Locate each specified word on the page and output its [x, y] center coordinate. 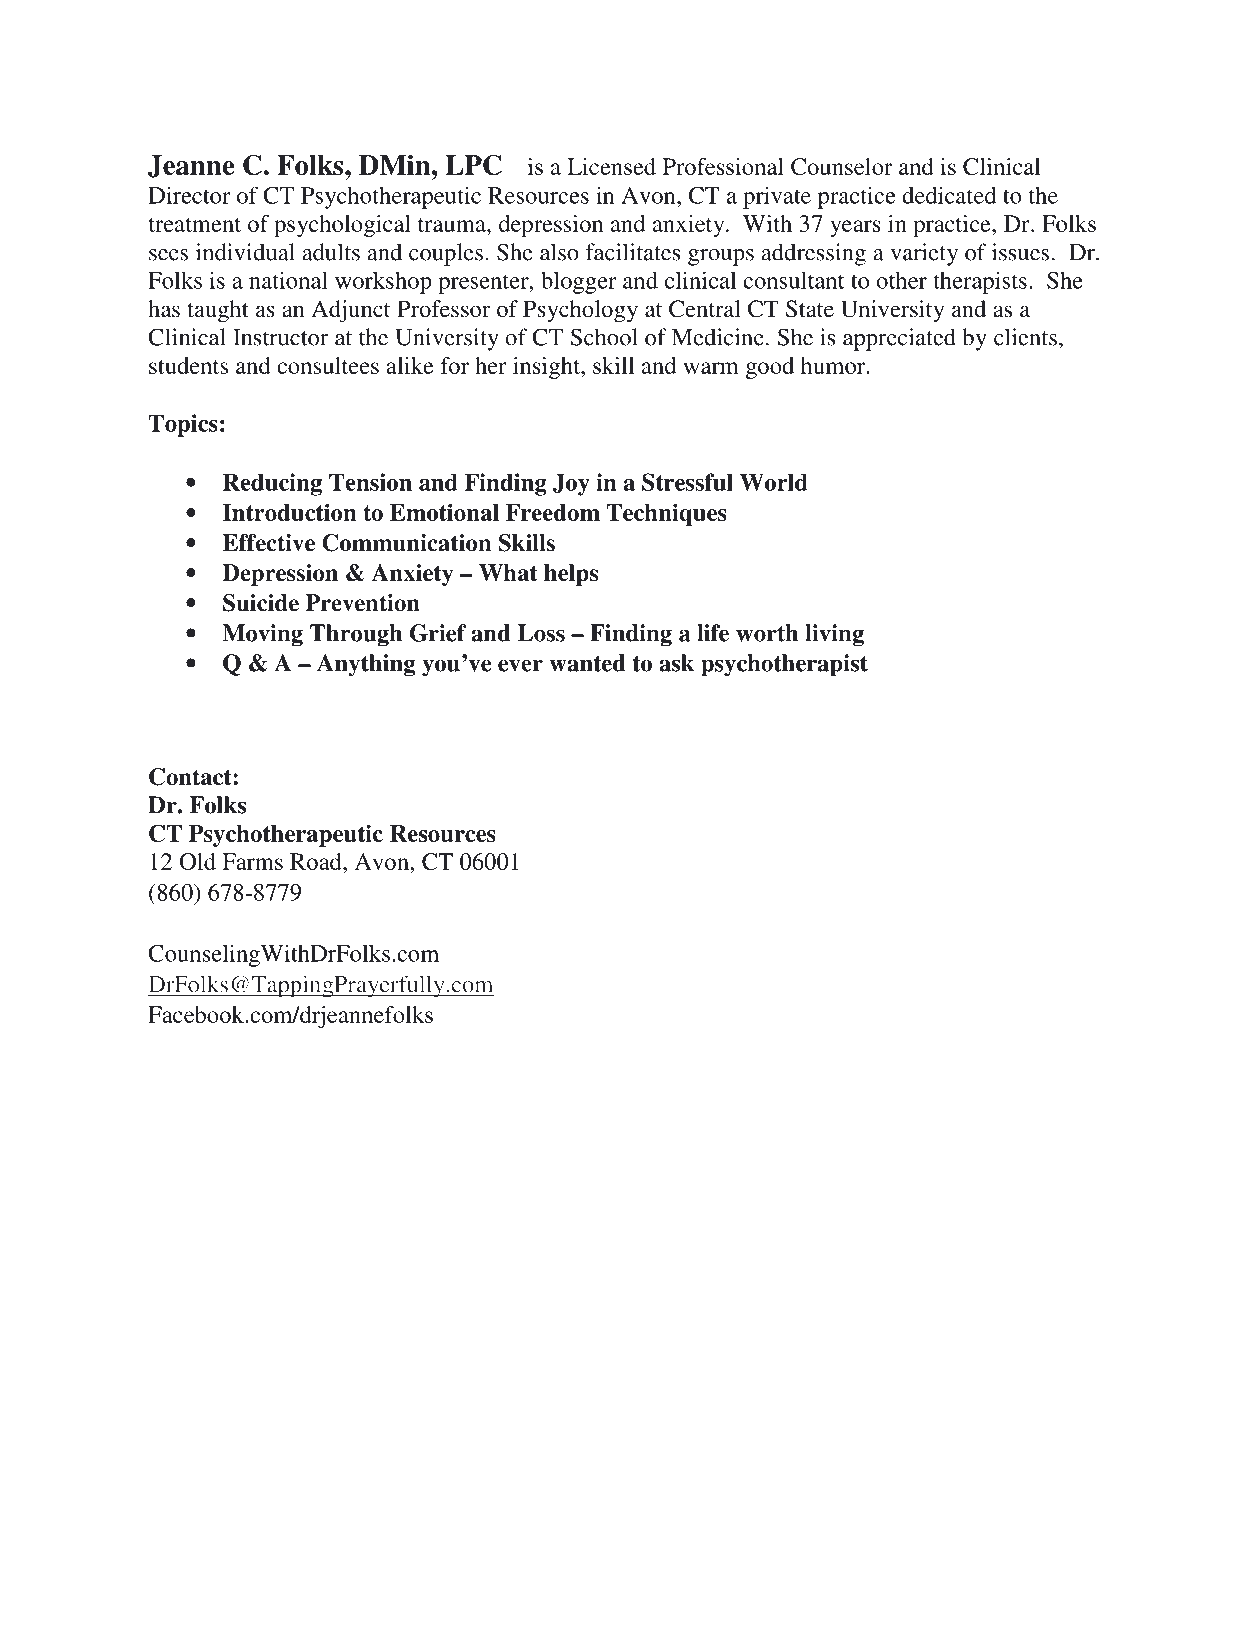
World [774, 482]
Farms [252, 861]
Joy [571, 485]
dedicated [949, 195]
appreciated [899, 339]
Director [189, 195]
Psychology [580, 311]
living [834, 635]
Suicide [261, 603]
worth [767, 633]
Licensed [611, 166]
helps [571, 575]
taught [218, 311]
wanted [587, 663]
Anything [366, 665]
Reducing [272, 484]
